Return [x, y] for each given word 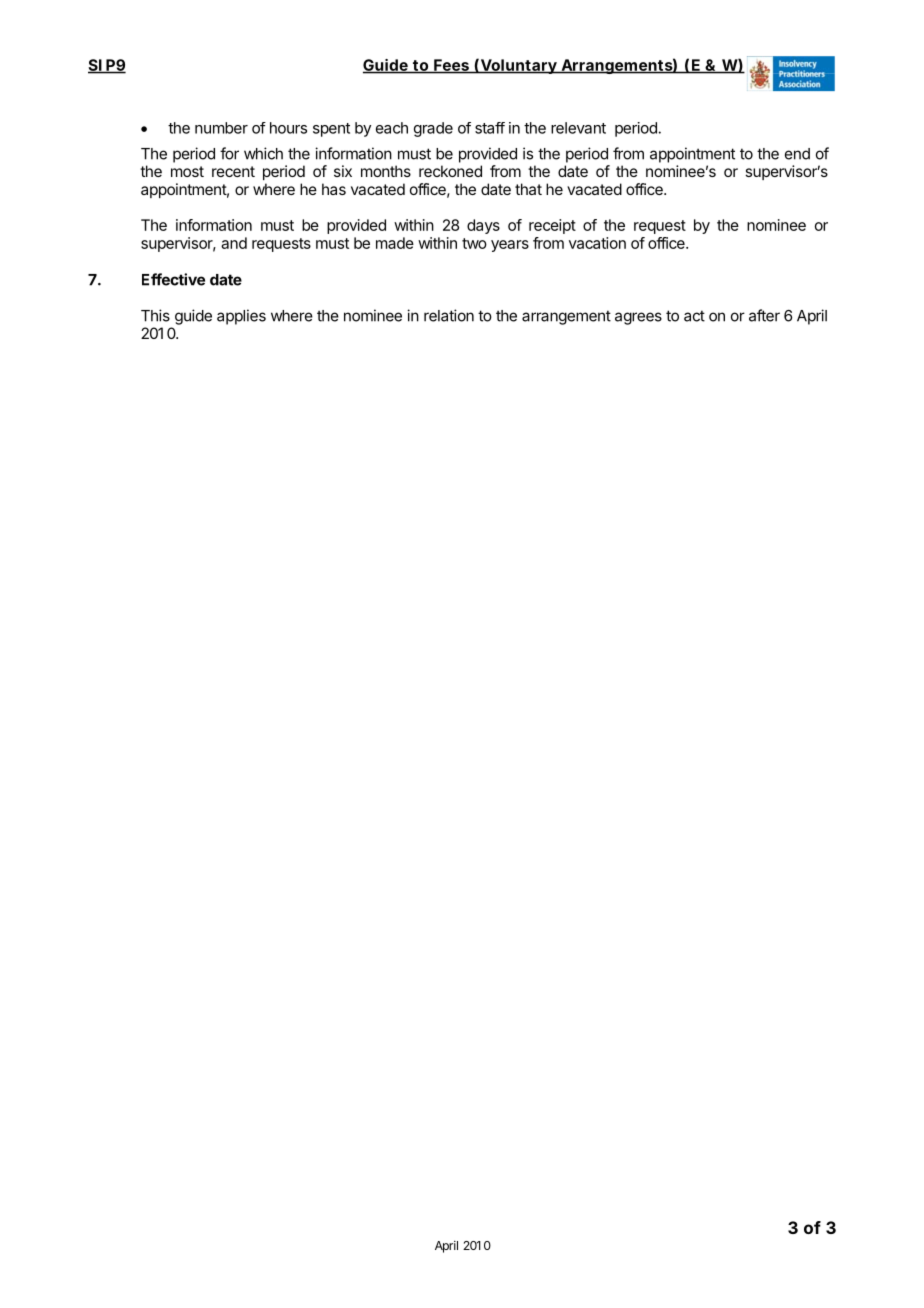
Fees [451, 66]
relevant [578, 128]
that [528, 189]
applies [241, 317]
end [797, 154]
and [234, 243]
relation [449, 315]
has [334, 189]
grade [433, 129]
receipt [552, 226]
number [221, 128]
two [474, 243]
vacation [597, 243]
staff [490, 128]
